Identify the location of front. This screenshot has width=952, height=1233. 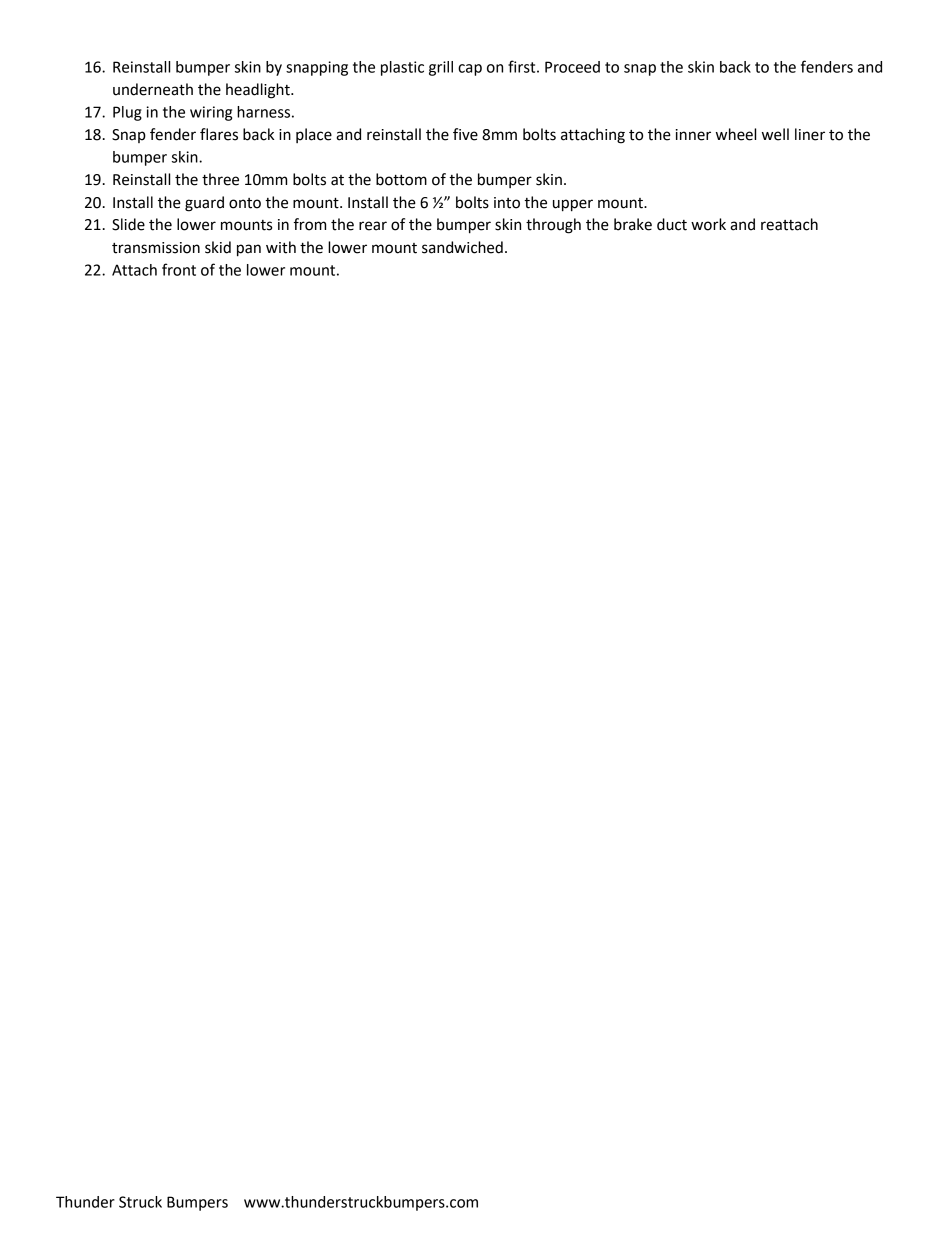
(179, 269).
